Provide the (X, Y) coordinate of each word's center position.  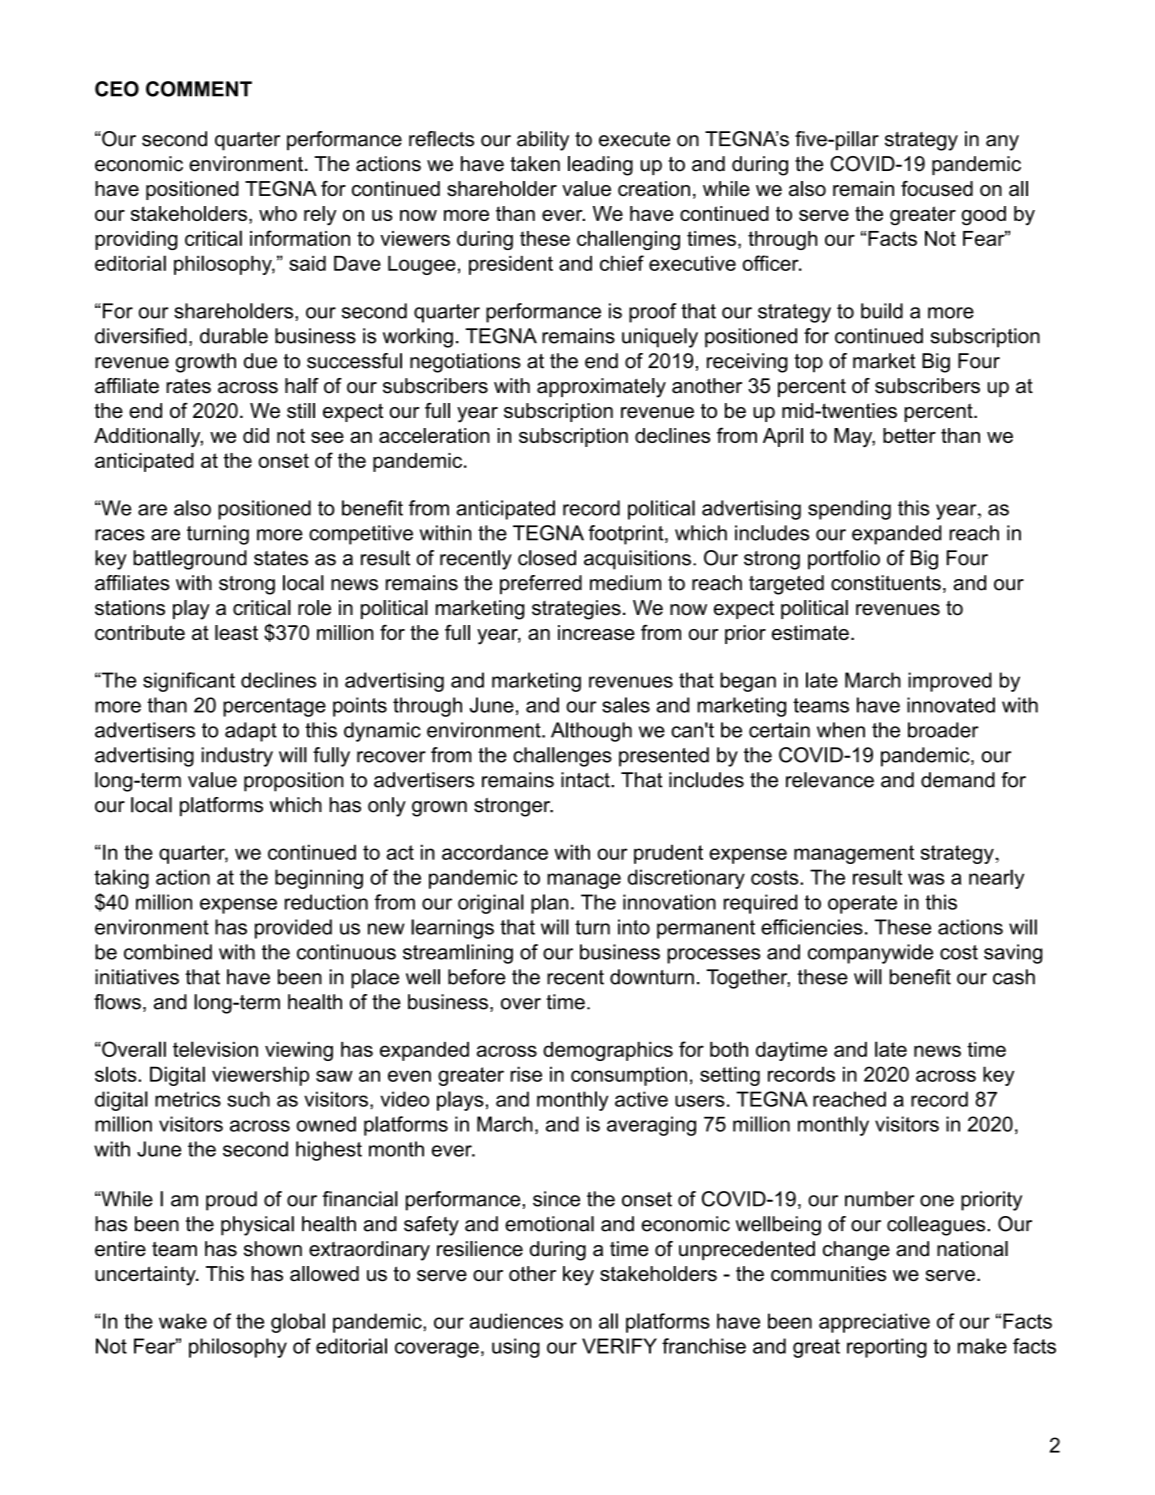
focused (937, 188)
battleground (190, 560)
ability (543, 141)
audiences (516, 1321)
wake (183, 1321)
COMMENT (199, 89)
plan (549, 904)
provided (293, 929)
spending (849, 510)
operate (862, 904)
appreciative (874, 1323)
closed (547, 558)
